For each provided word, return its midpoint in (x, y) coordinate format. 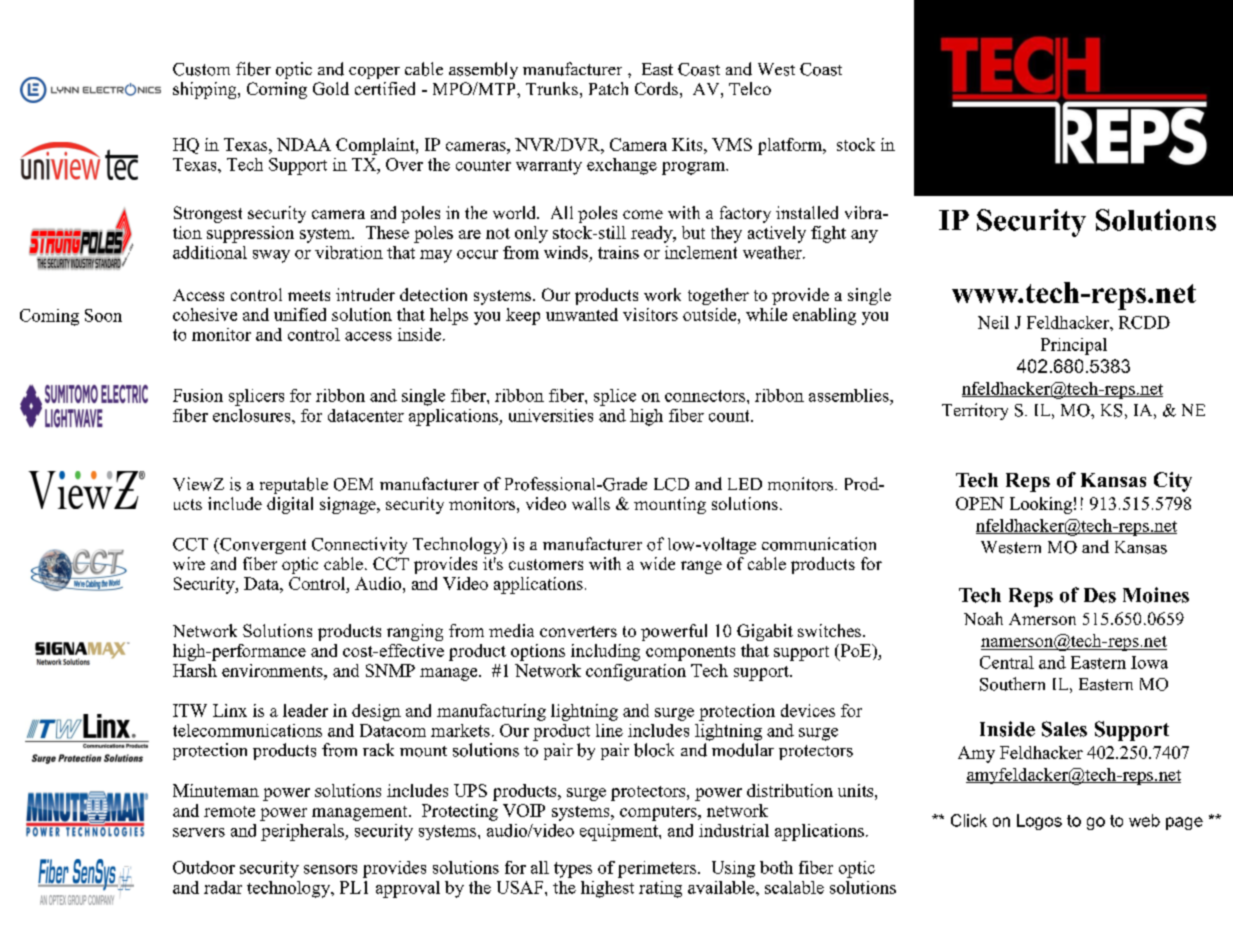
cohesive (205, 314)
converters (578, 631)
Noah (983, 618)
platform (791, 146)
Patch (608, 88)
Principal (1074, 346)
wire (189, 563)
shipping (206, 90)
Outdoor (204, 867)
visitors (650, 314)
